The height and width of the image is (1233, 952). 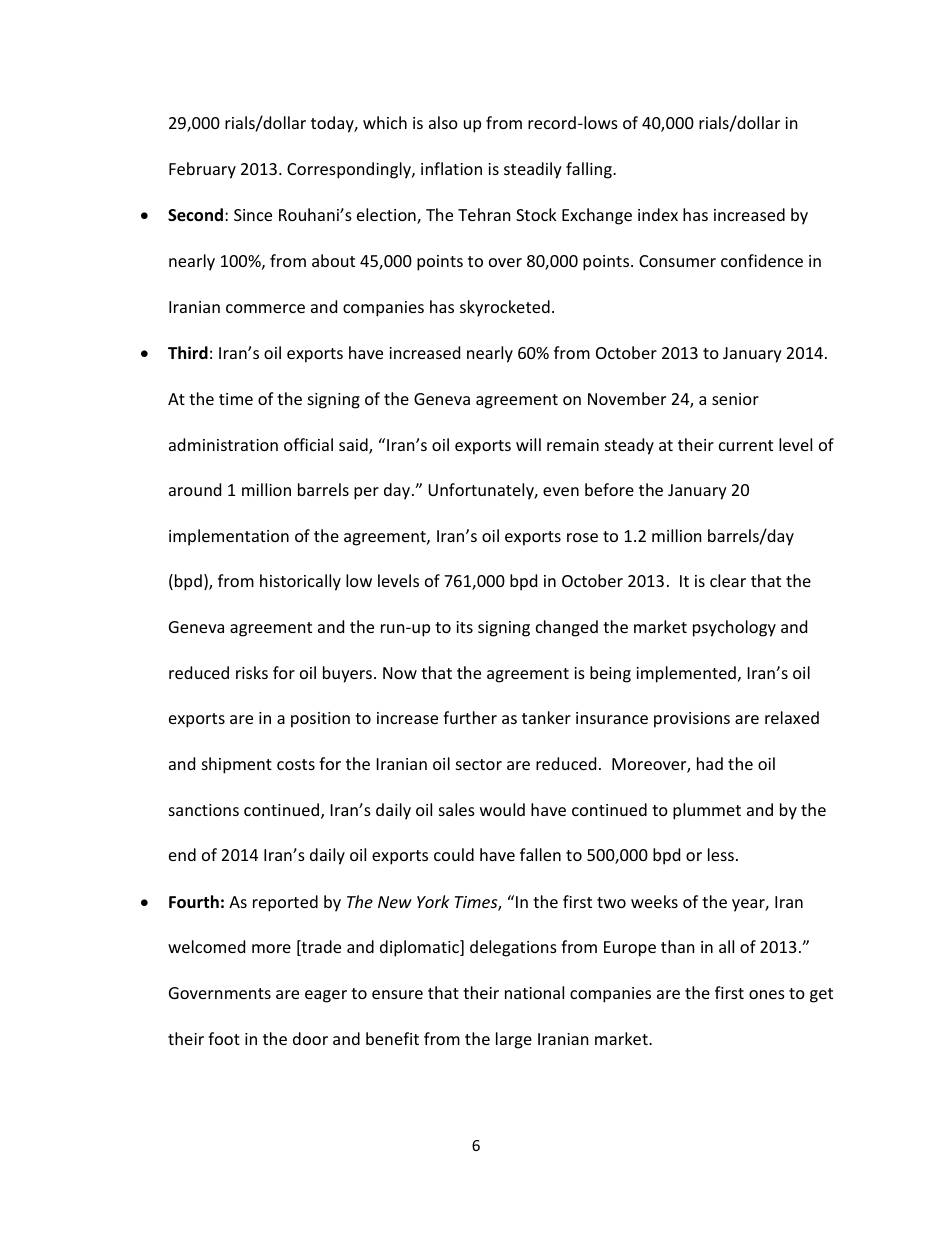 I want to click on psychology, so click(x=734, y=628).
